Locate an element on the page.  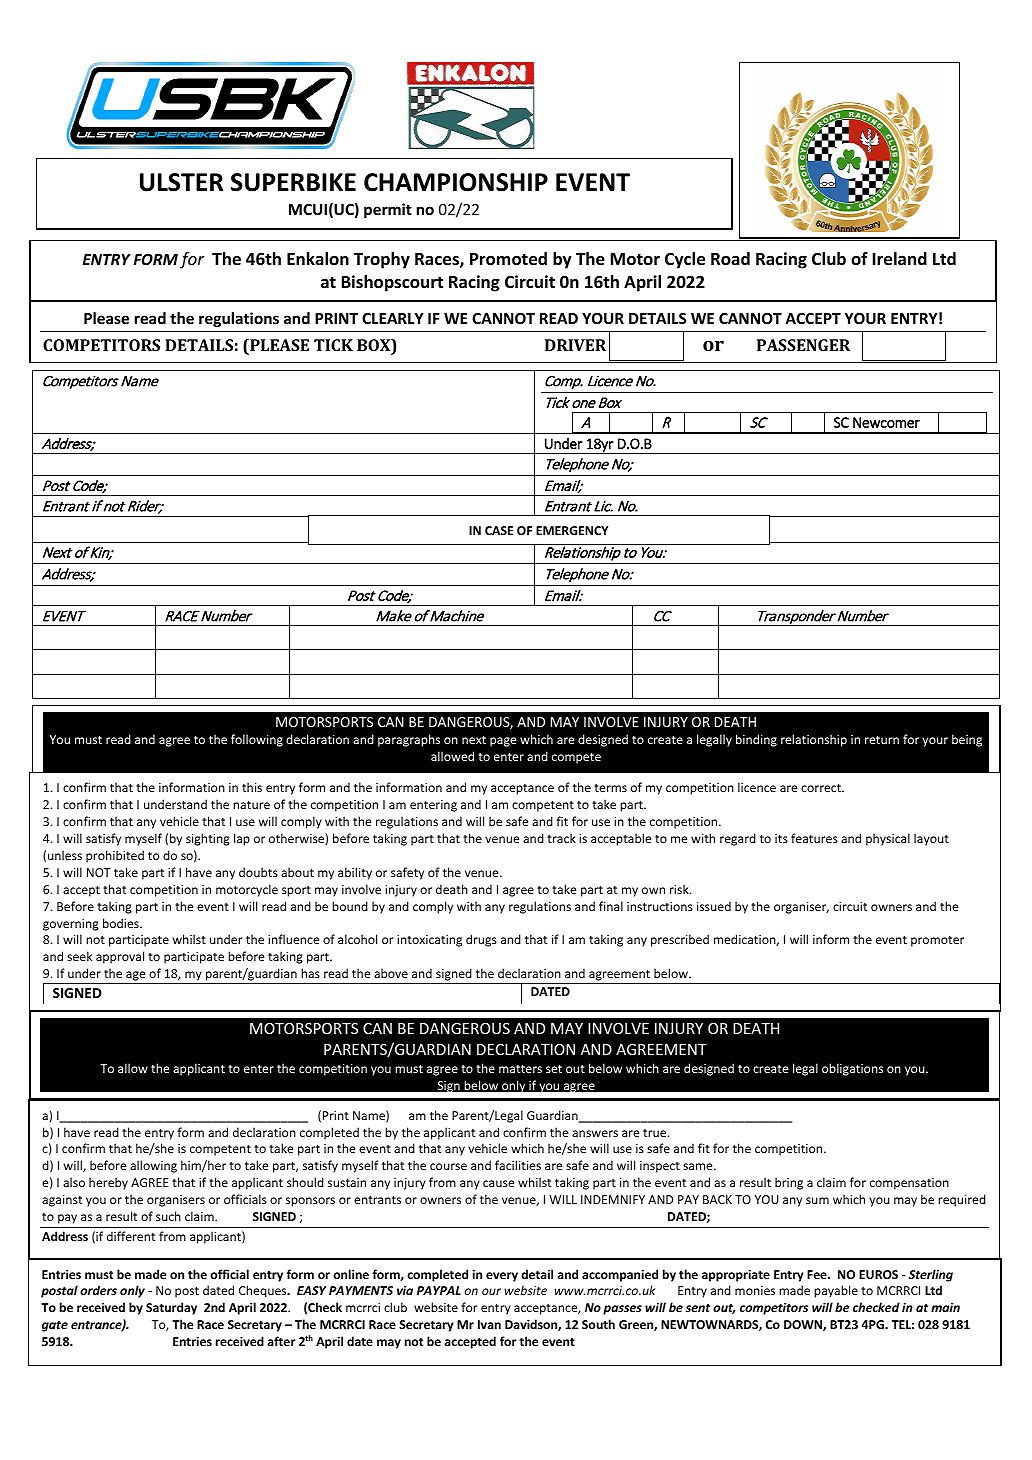
Ireland is located at coordinates (900, 259).
